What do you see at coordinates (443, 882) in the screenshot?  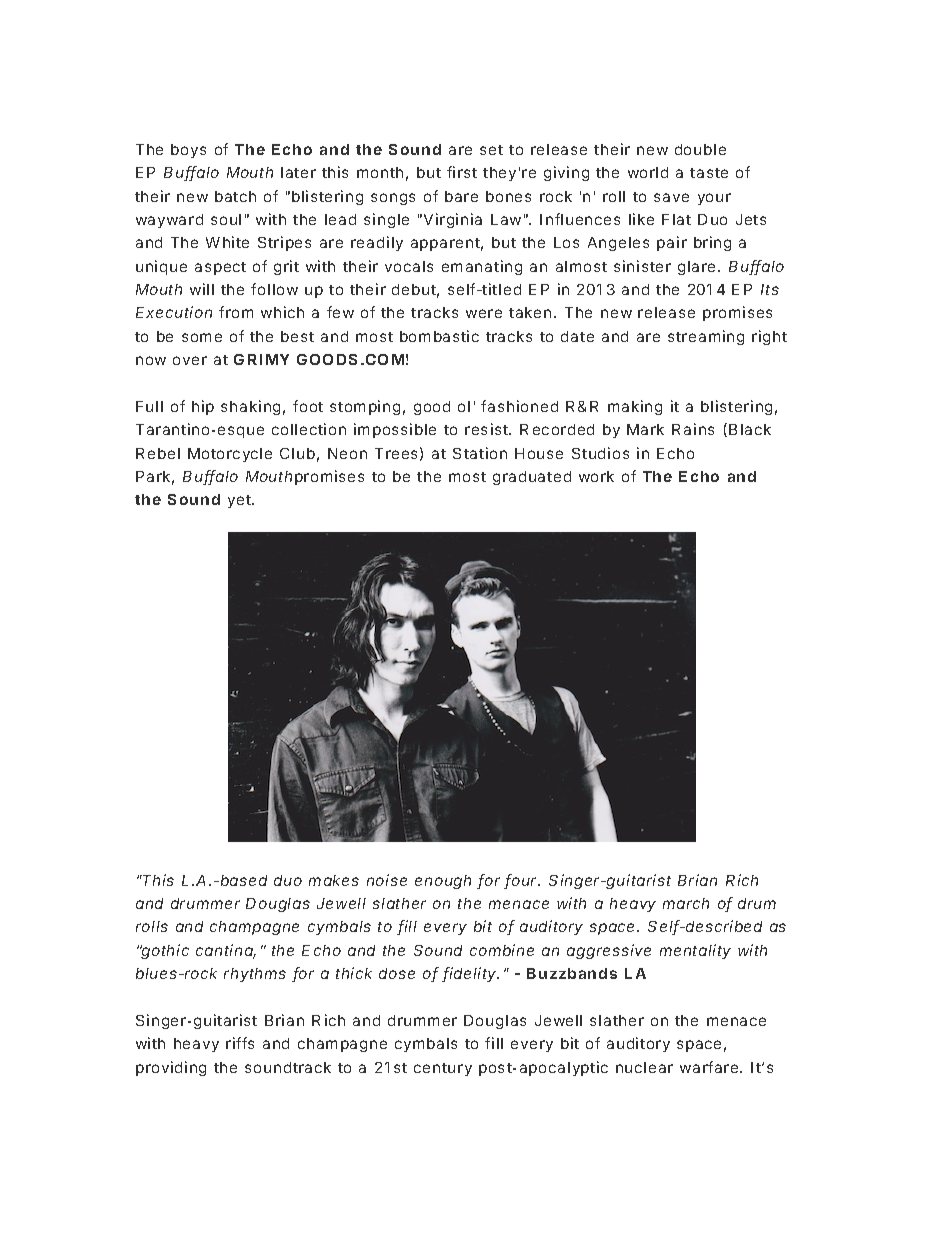 I see `enough` at bounding box center [443, 882].
